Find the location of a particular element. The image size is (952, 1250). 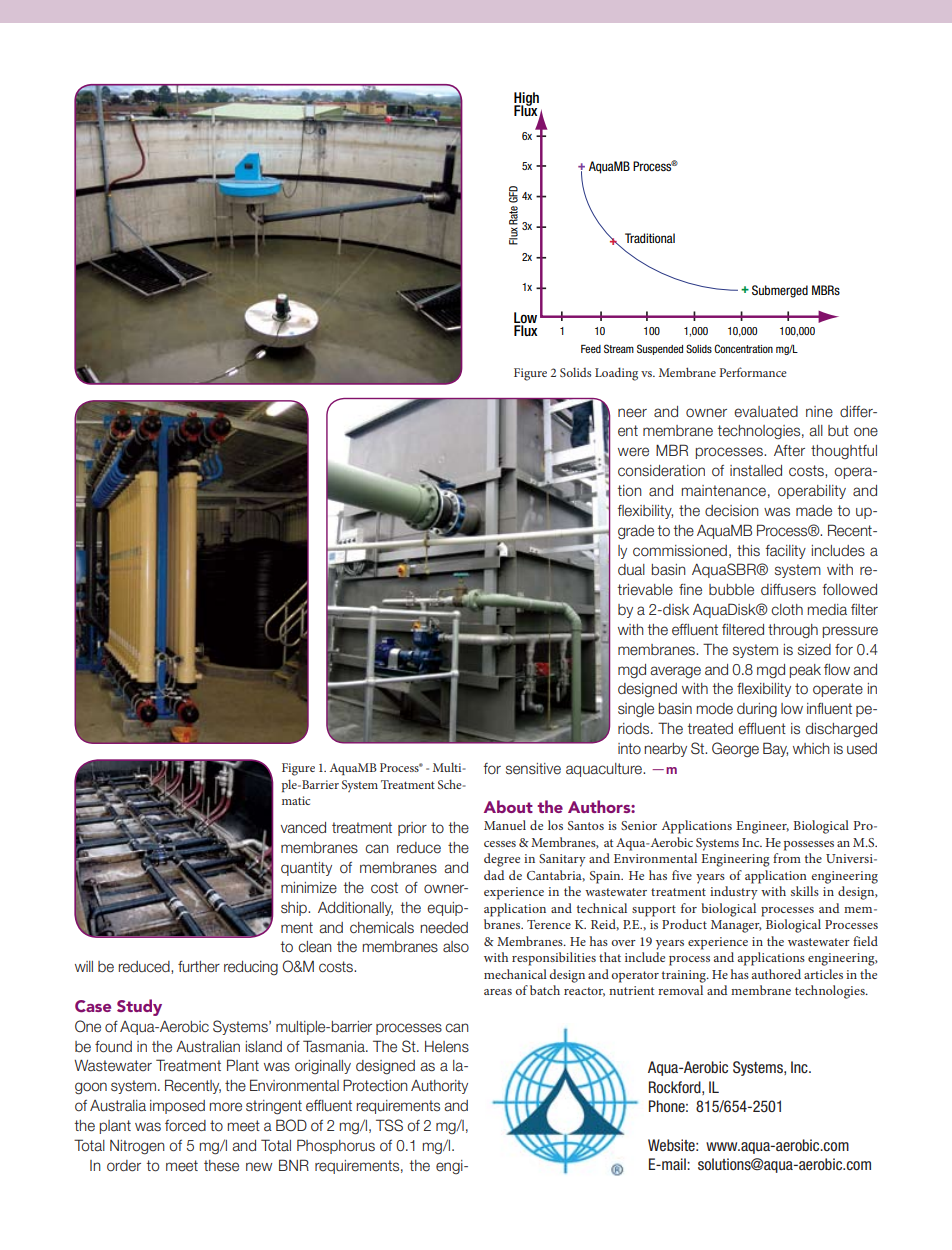

sensitive is located at coordinates (533, 769).
